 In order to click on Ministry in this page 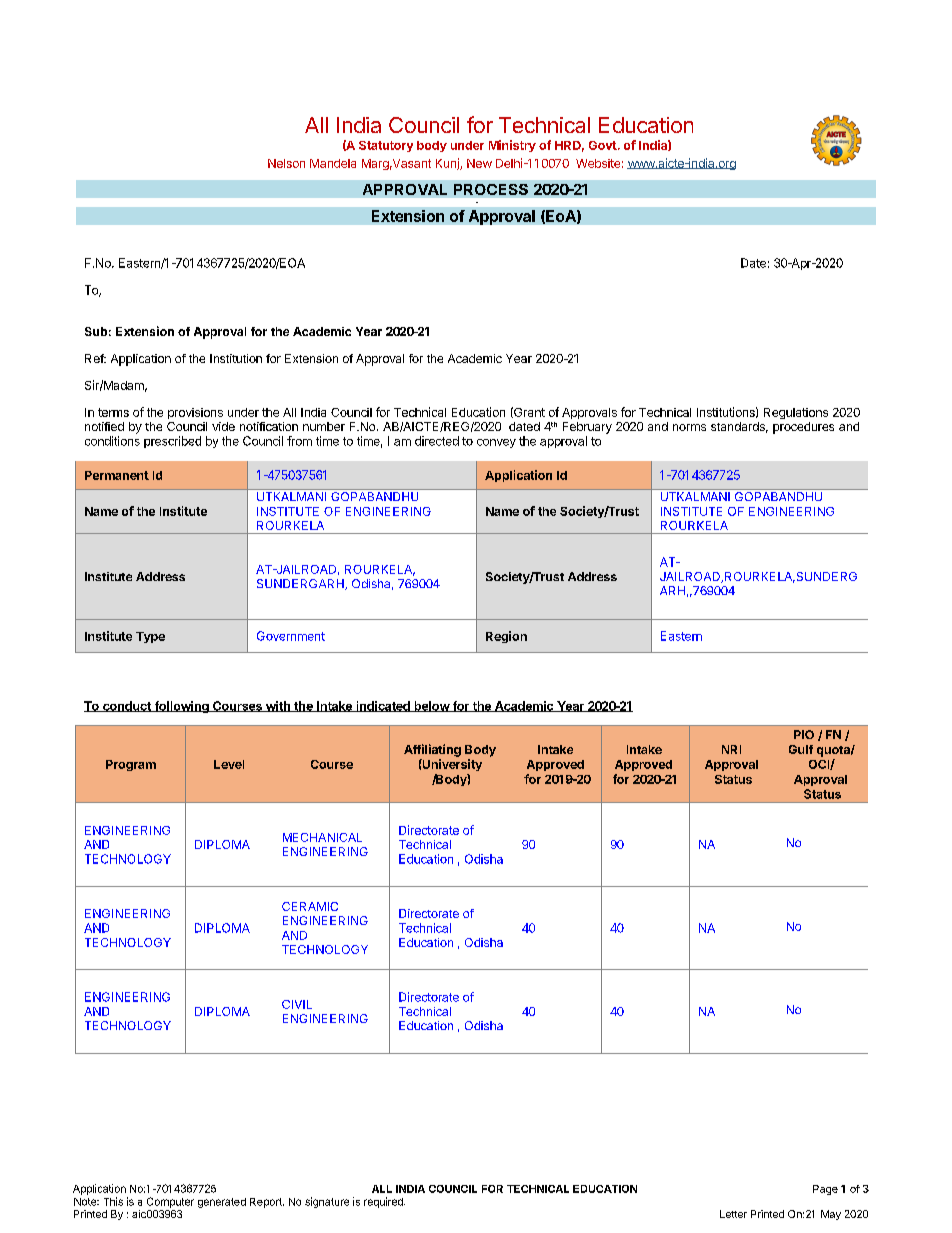, I will do `click(512, 146)`.
